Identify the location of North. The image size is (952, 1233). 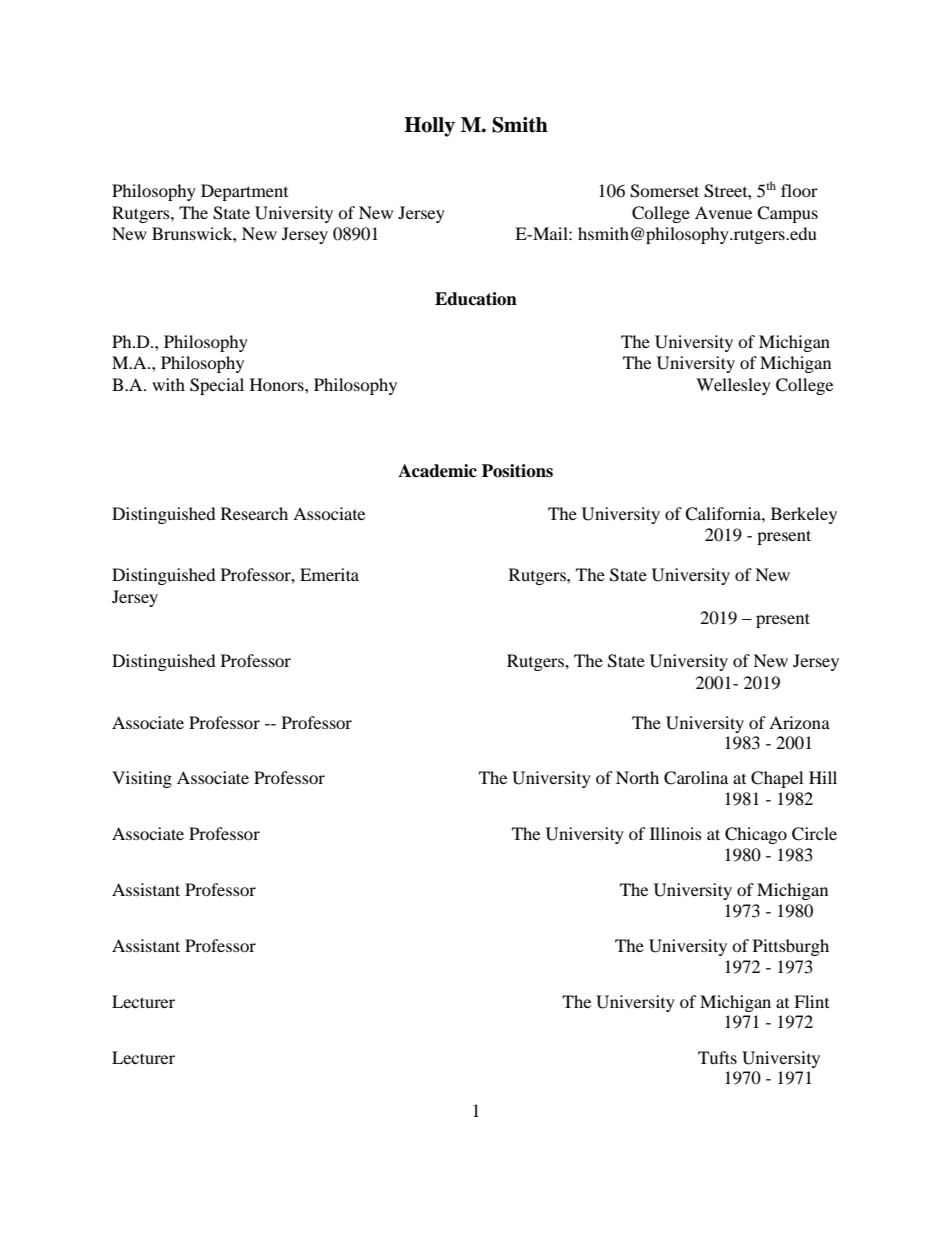
(637, 777).
